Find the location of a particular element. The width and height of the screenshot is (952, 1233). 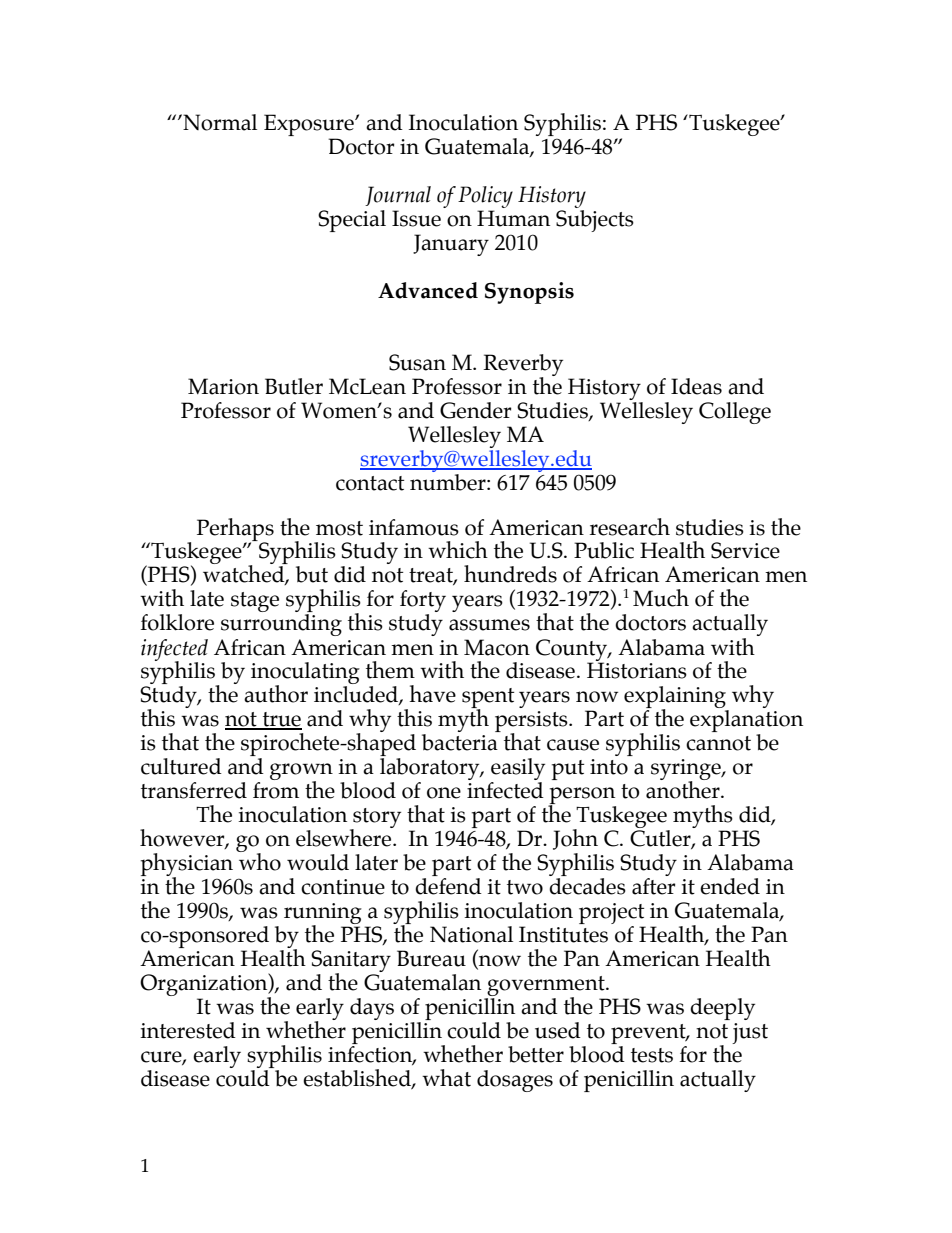

stage is located at coordinates (255, 602).
